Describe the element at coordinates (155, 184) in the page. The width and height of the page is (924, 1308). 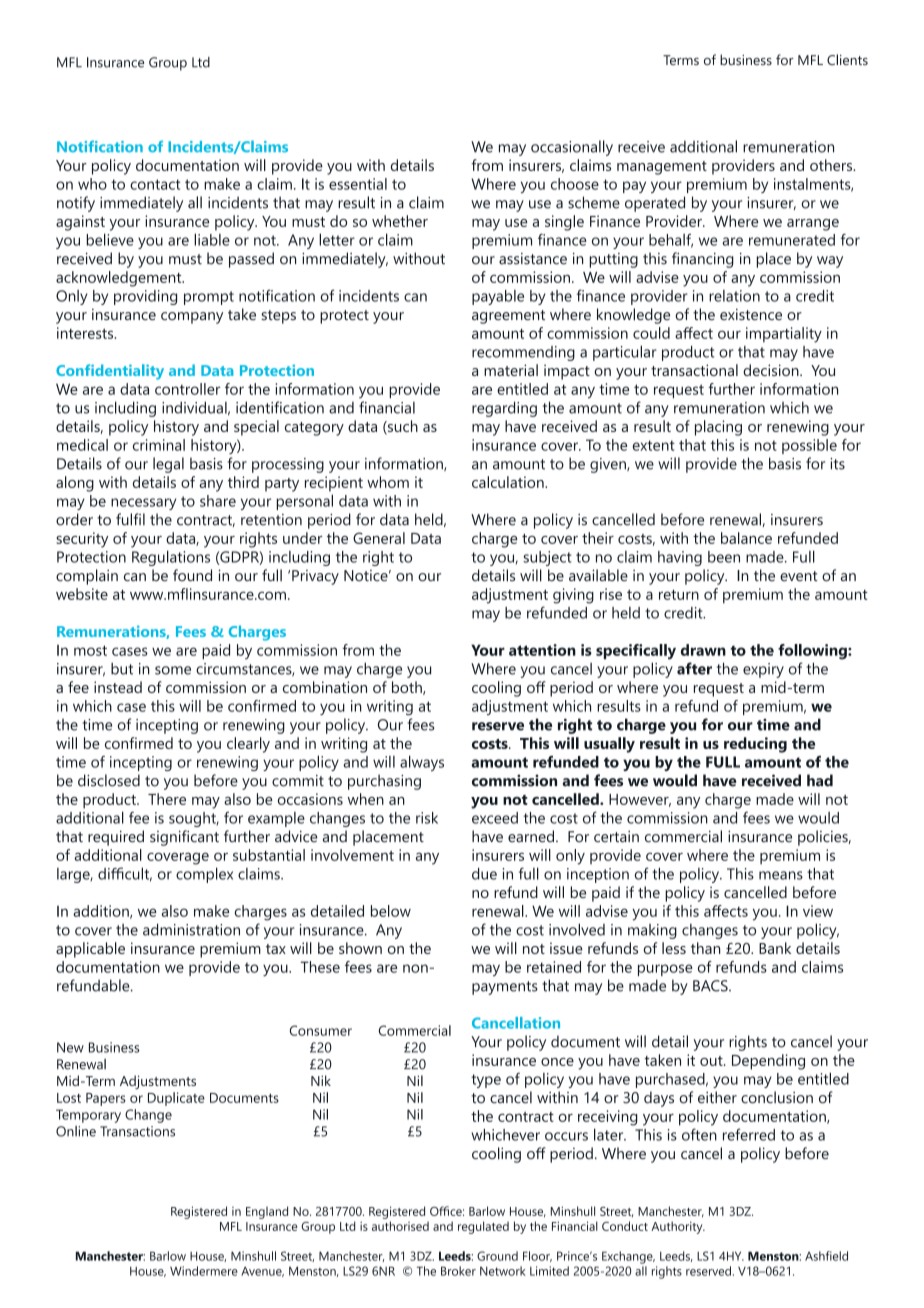
I see `contact` at that location.
